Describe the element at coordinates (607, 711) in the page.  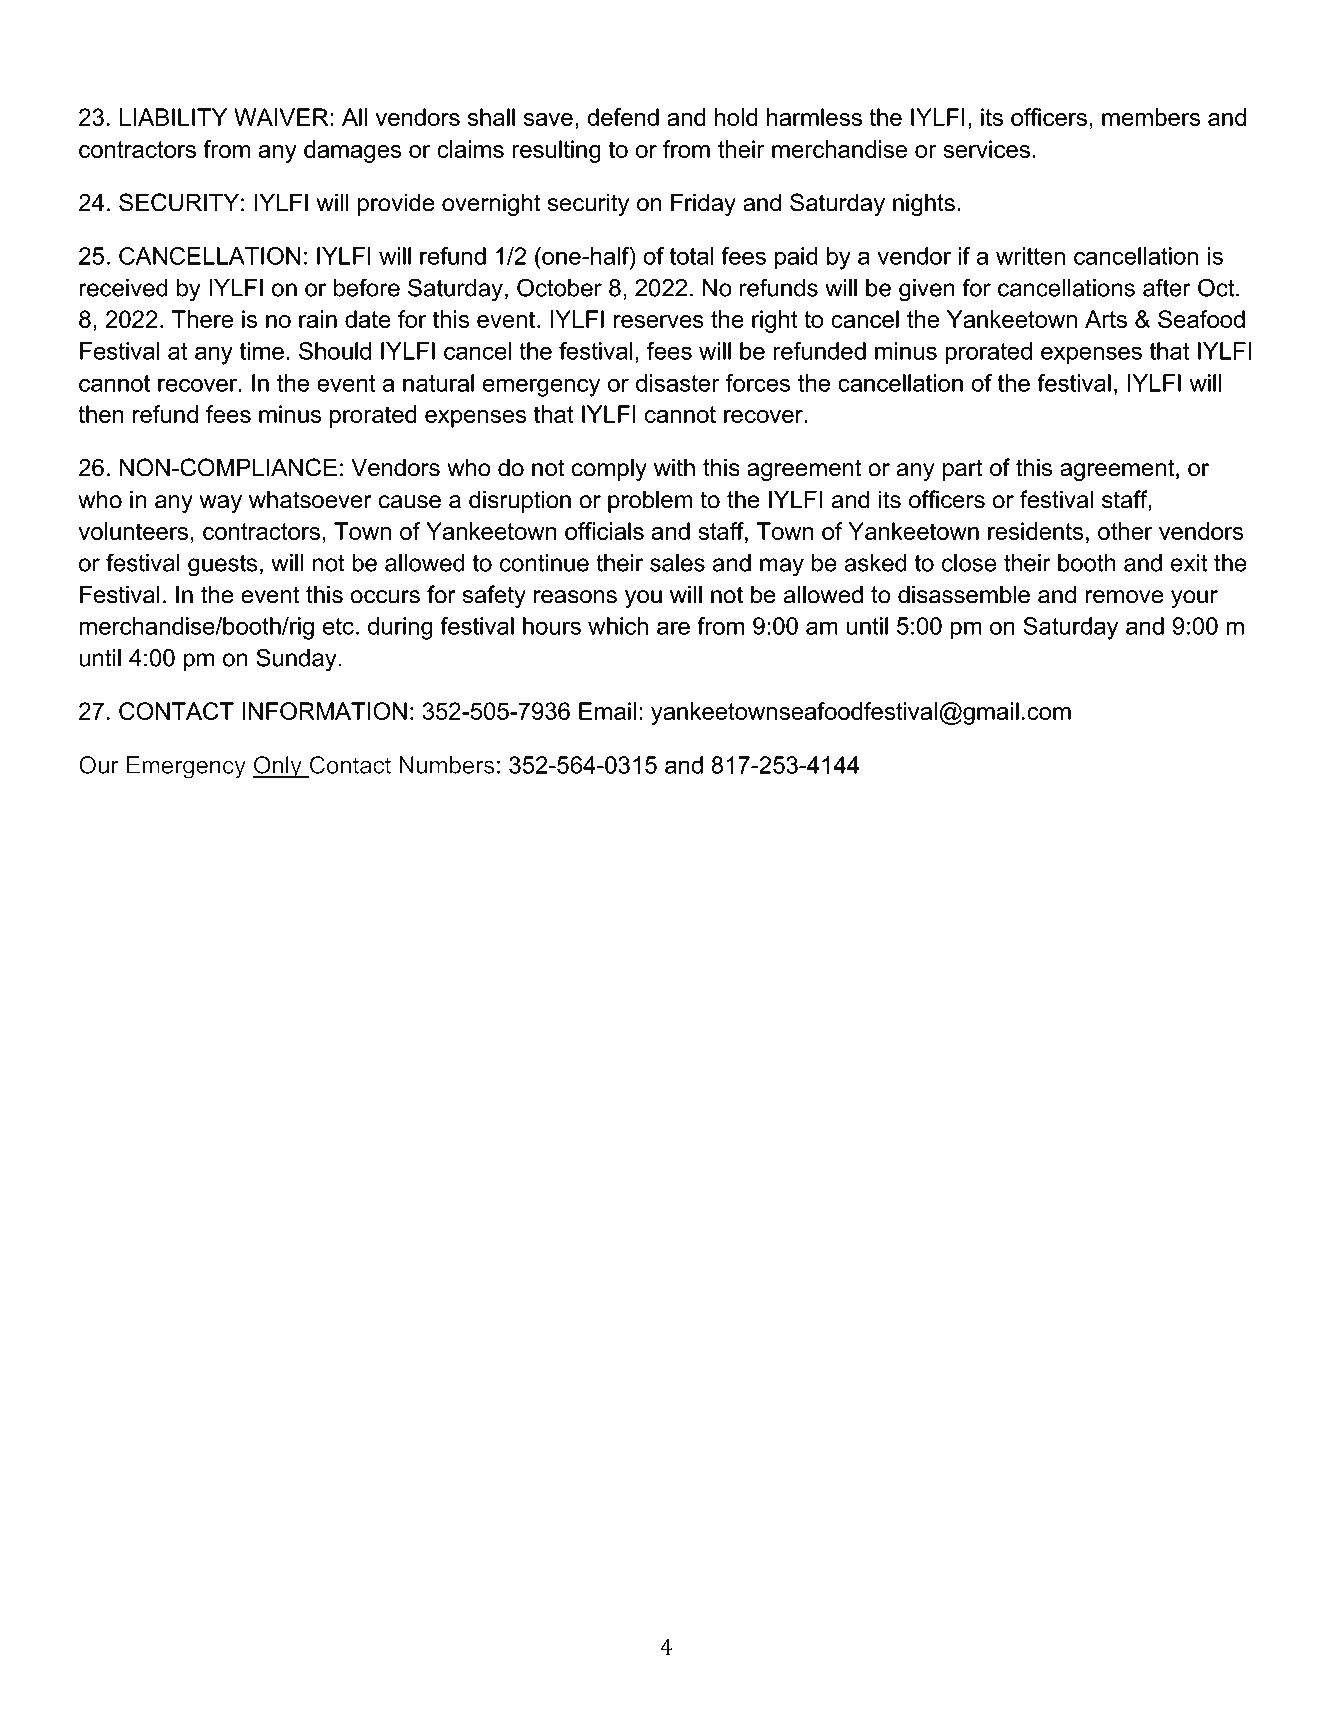
I see `Email` at that location.
